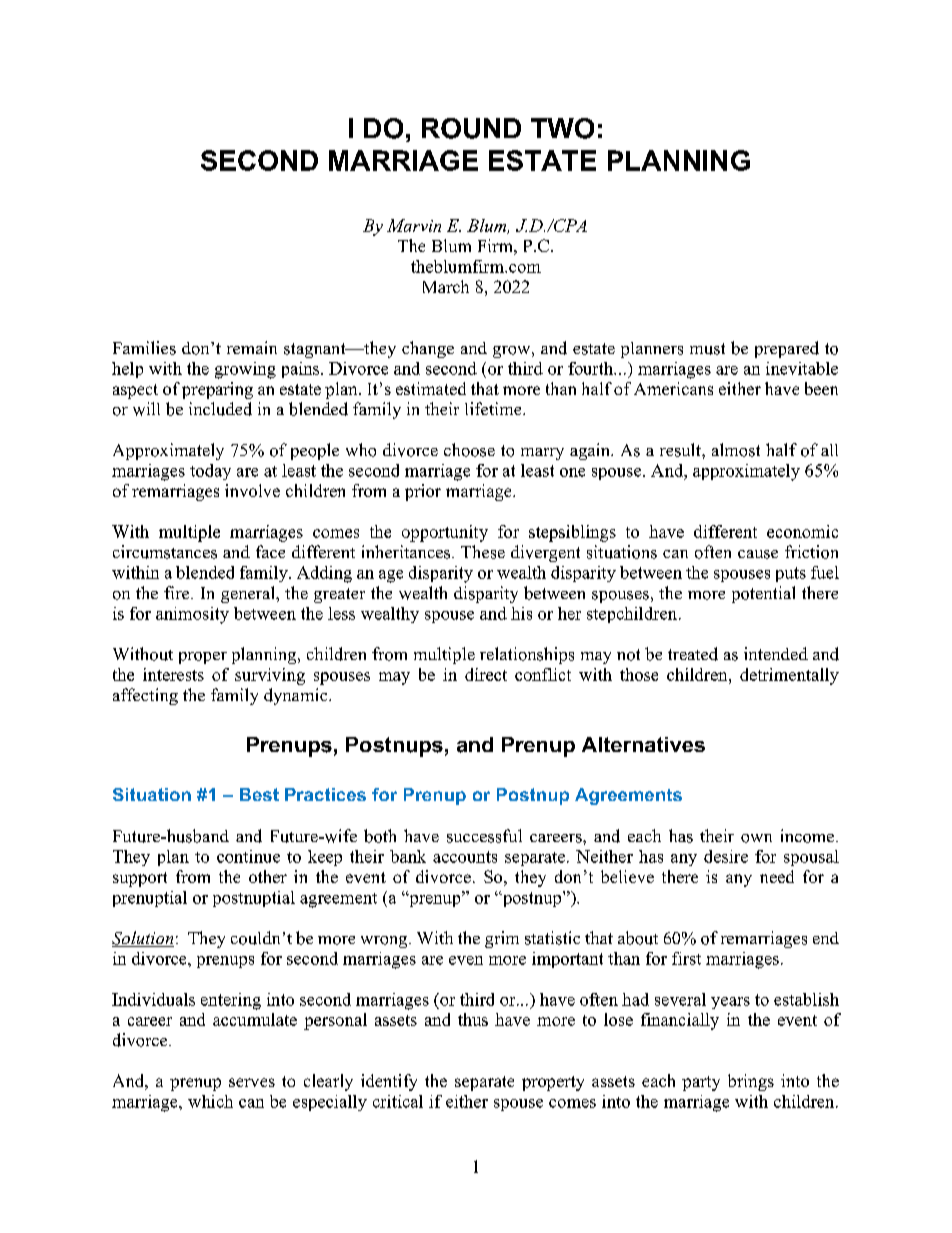  I want to click on Best, so click(259, 794).
